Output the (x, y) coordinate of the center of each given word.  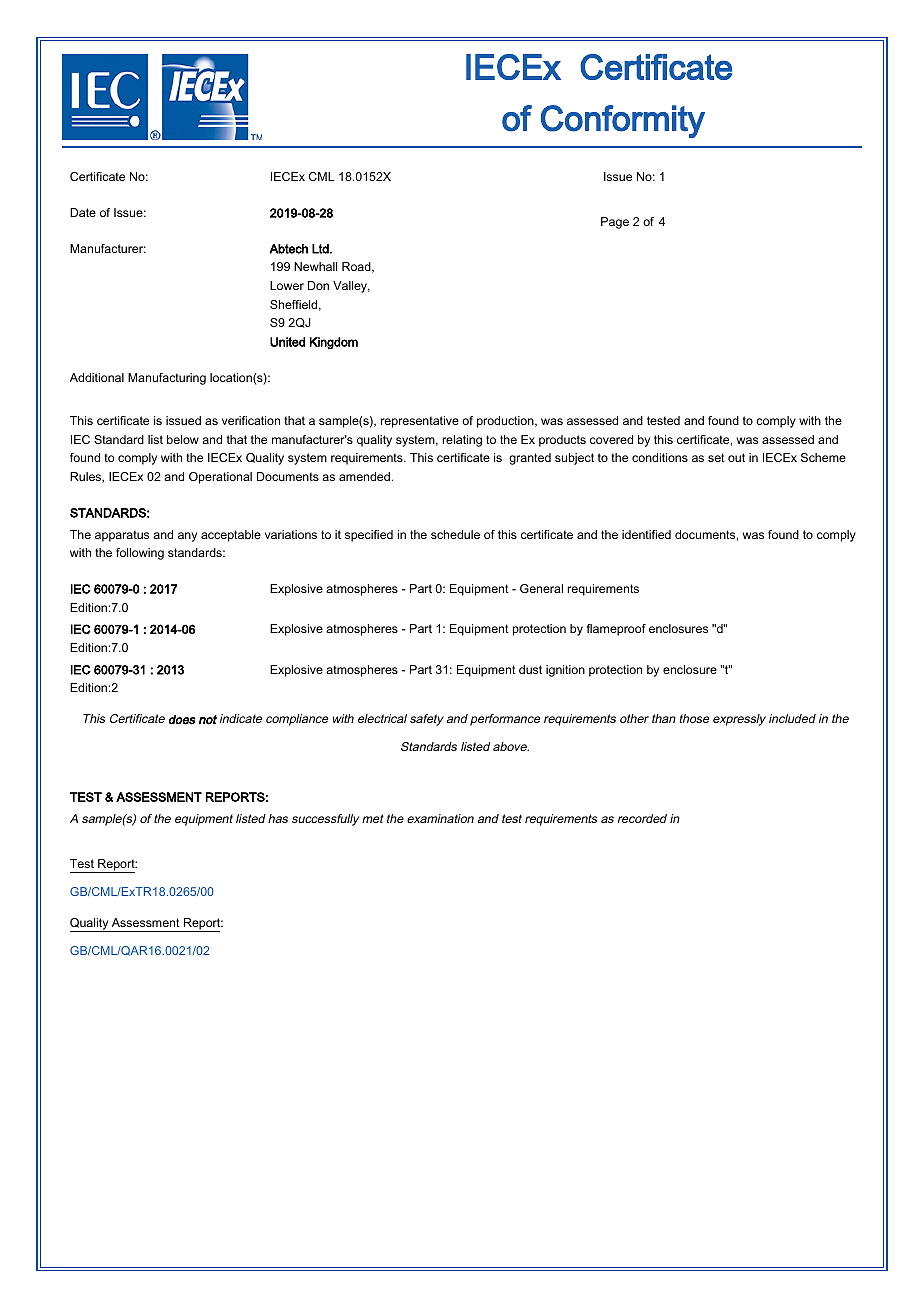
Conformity (623, 121)
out (736, 457)
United (287, 342)
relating (462, 441)
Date (83, 212)
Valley (351, 287)
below (183, 439)
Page (615, 223)
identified (646, 534)
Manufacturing (167, 379)
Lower (287, 285)
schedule (455, 534)
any (187, 537)
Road (357, 267)
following (140, 554)
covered (611, 439)
